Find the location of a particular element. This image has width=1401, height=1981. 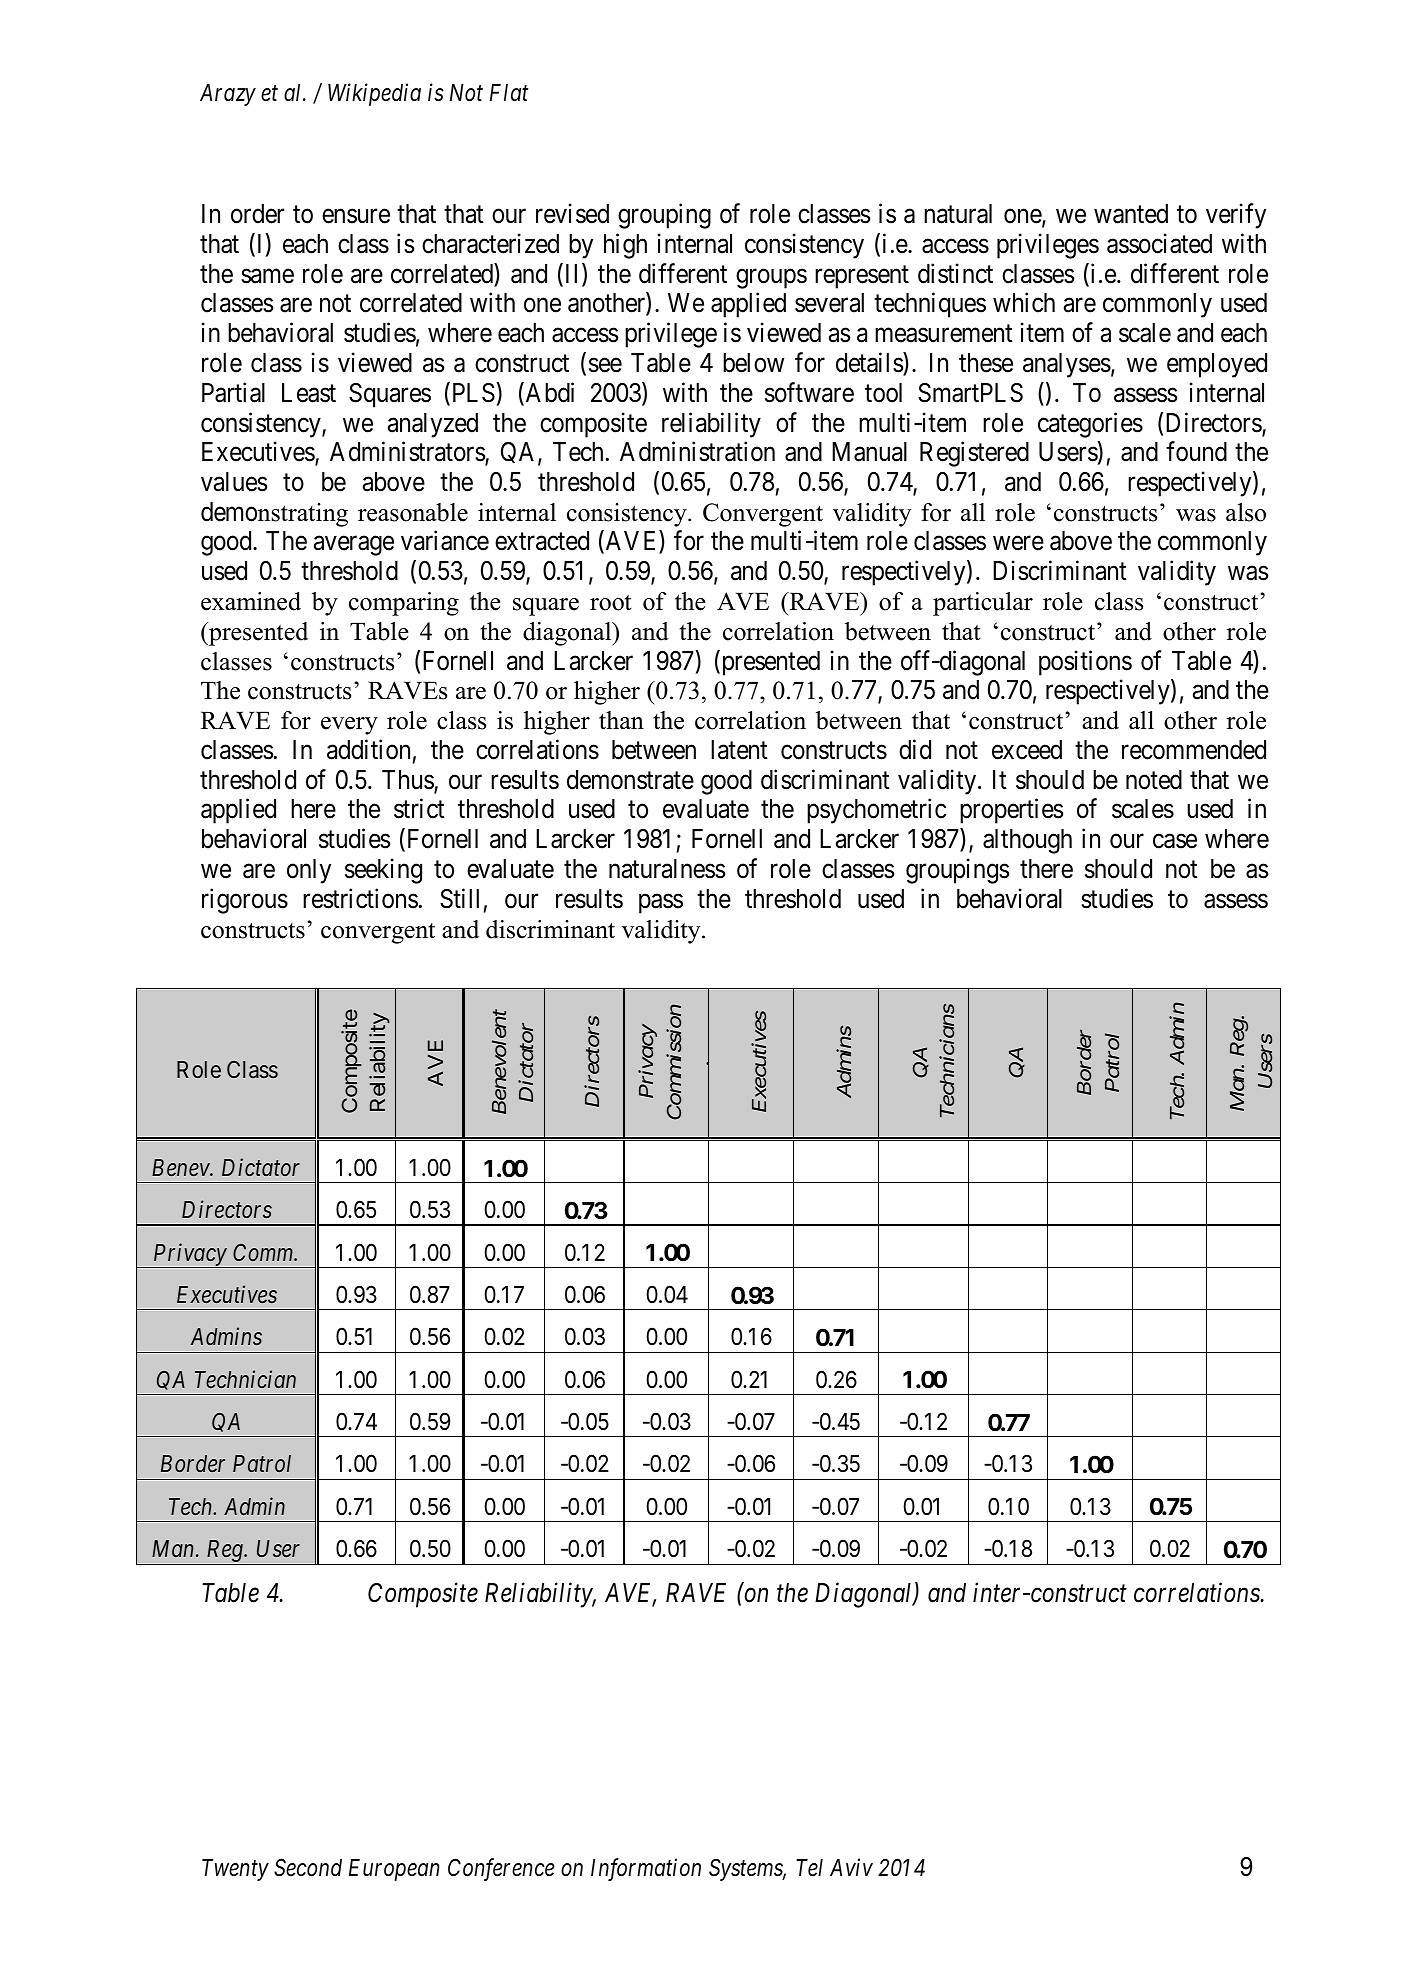

revised is located at coordinates (572, 213).
